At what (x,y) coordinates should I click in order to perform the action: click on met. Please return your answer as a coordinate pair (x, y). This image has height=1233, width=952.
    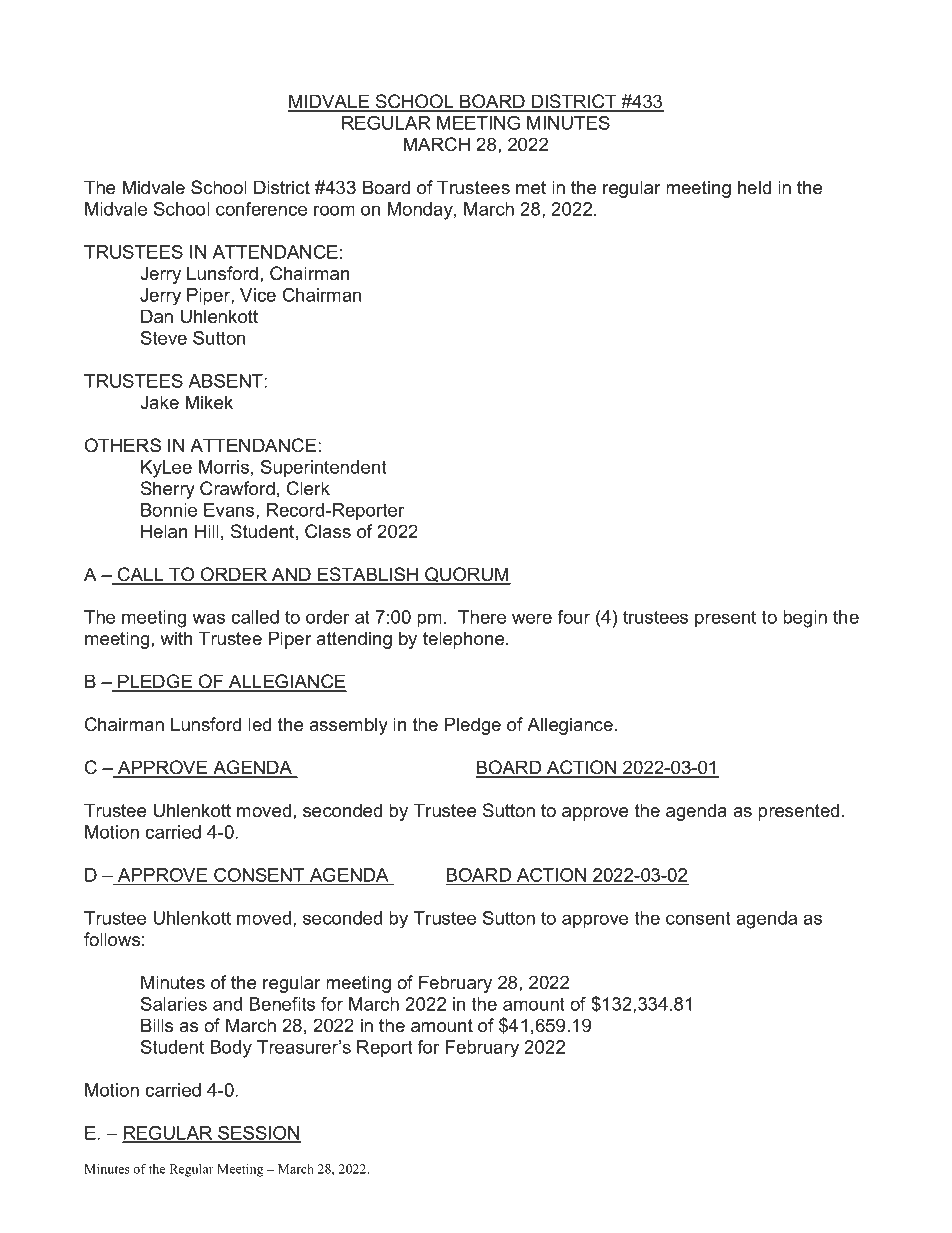
    Looking at the image, I should click on (531, 188).
